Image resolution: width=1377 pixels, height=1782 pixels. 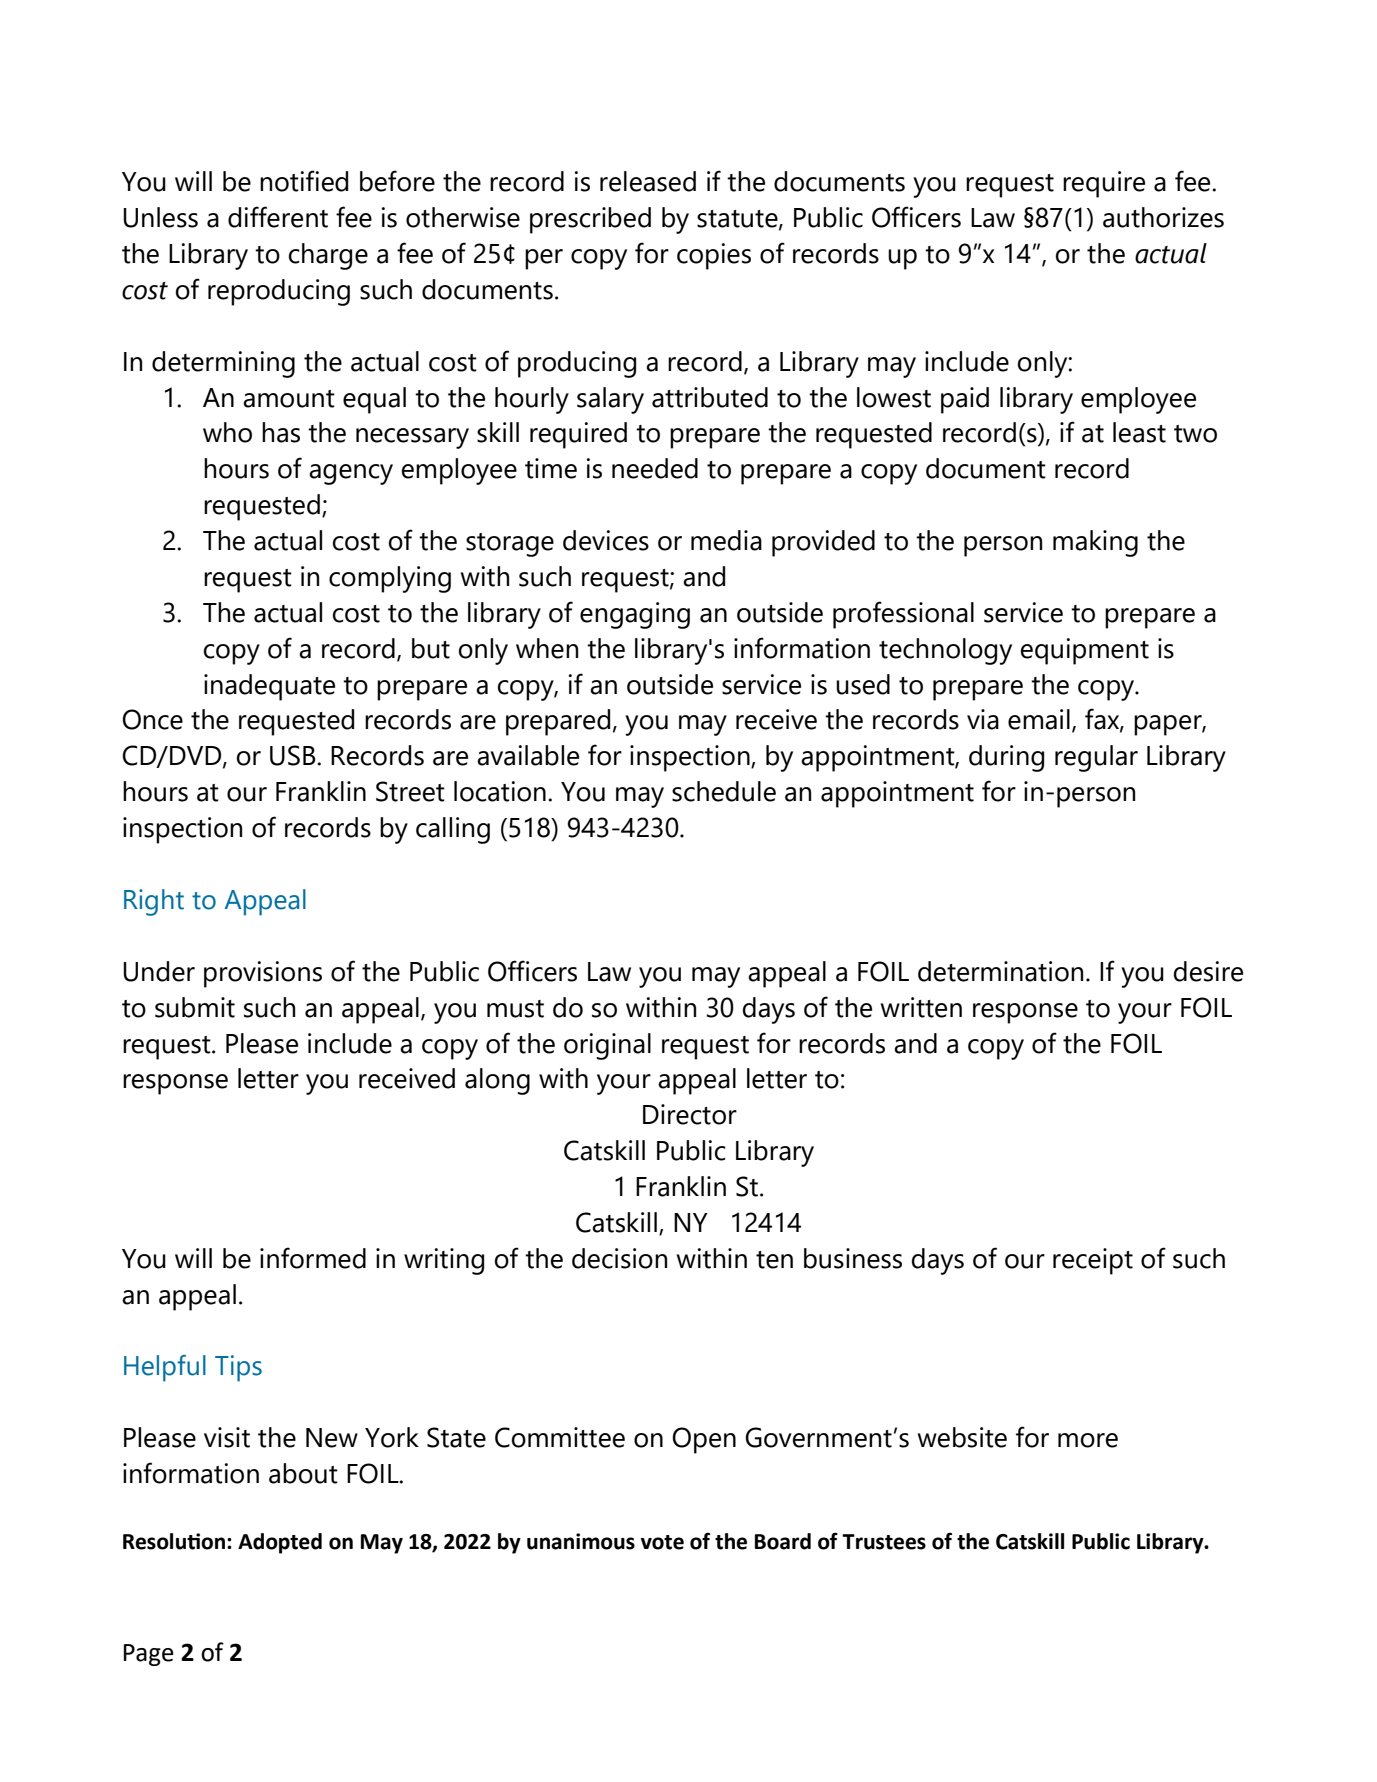 I want to click on media, so click(x=726, y=540).
